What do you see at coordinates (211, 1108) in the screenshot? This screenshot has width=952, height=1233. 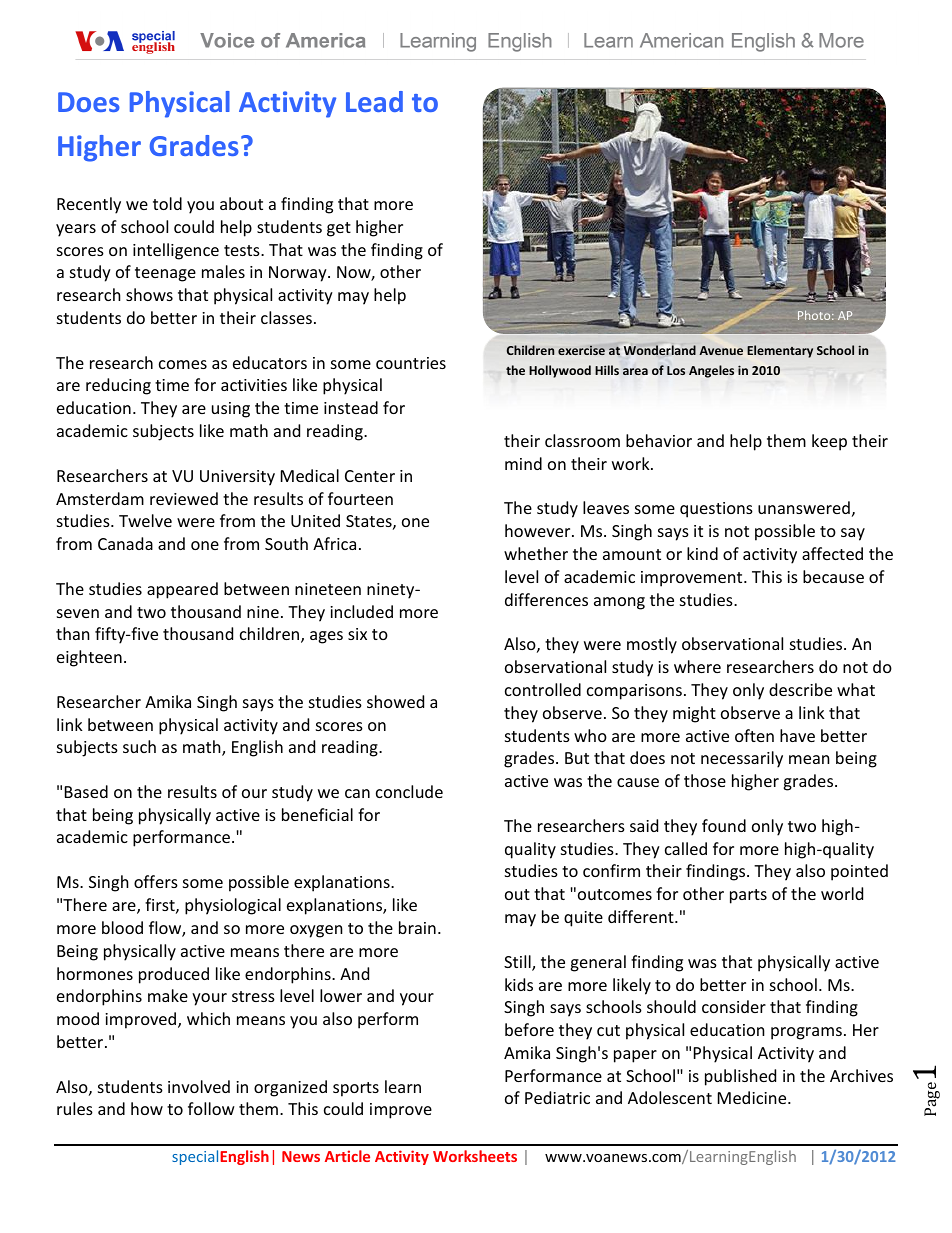 I see `follow` at bounding box center [211, 1108].
